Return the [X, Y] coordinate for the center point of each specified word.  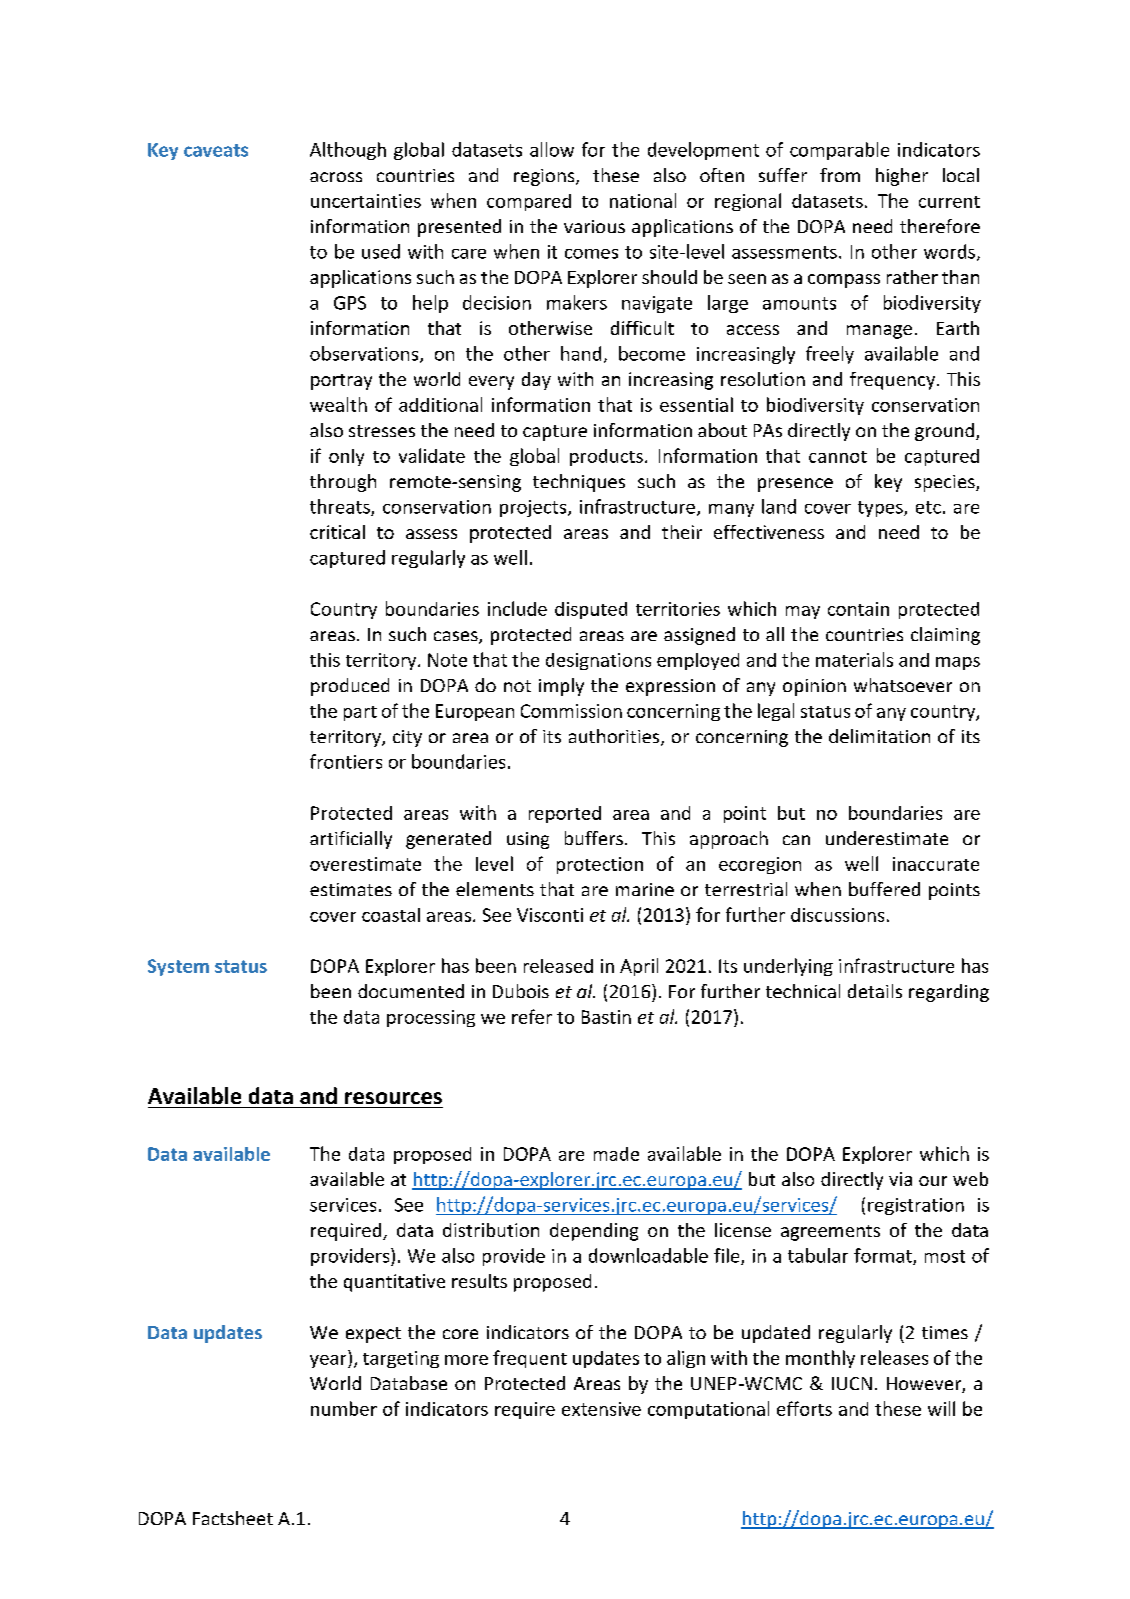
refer [532, 1016]
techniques [579, 483]
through [343, 483]
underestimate [887, 838]
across [336, 177]
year [329, 1361]
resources [393, 1098]
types [881, 509]
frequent [530, 1359]
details [875, 991]
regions [545, 177]
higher [902, 177]
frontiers [346, 761]
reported [565, 814]
